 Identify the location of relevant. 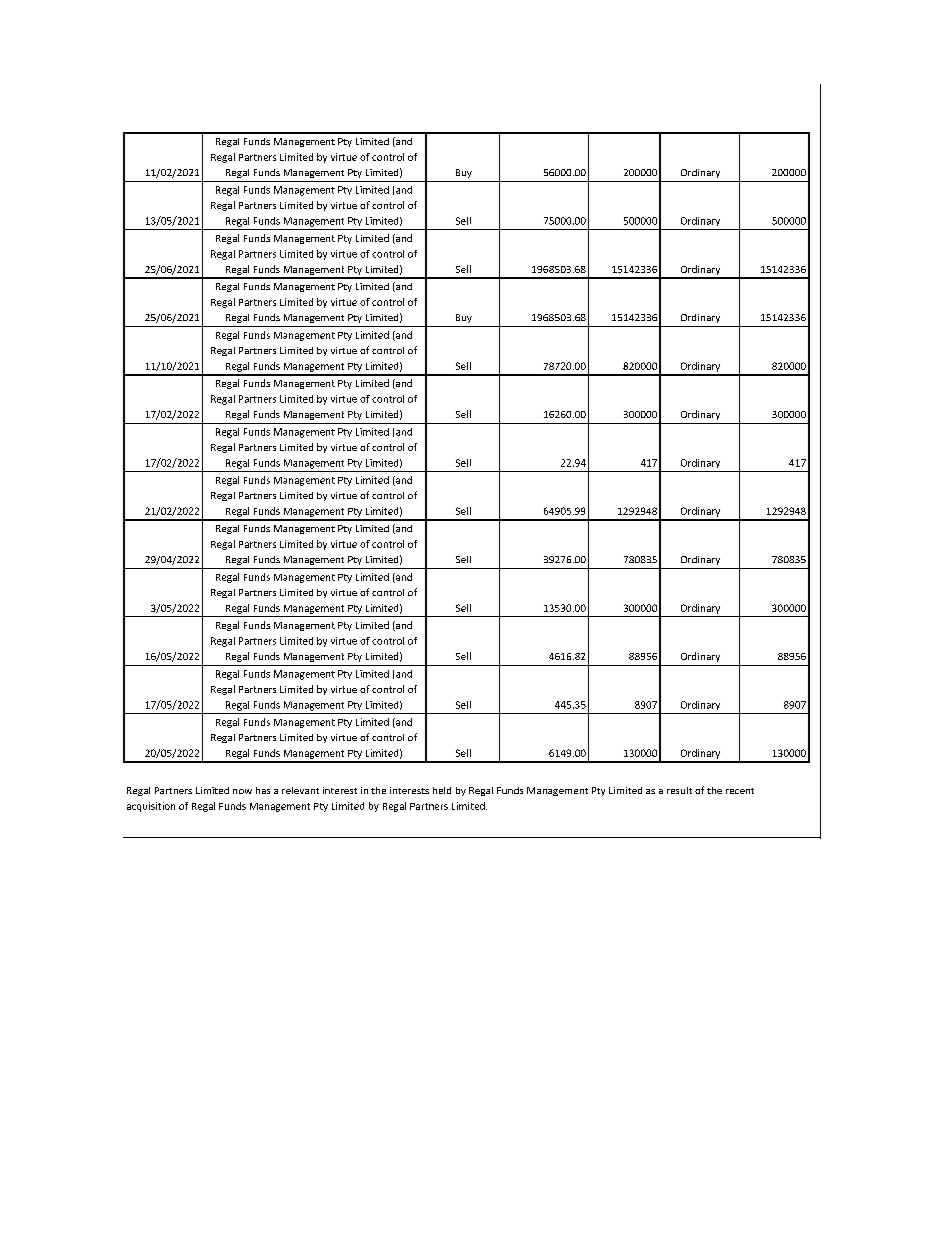
(300, 790).
